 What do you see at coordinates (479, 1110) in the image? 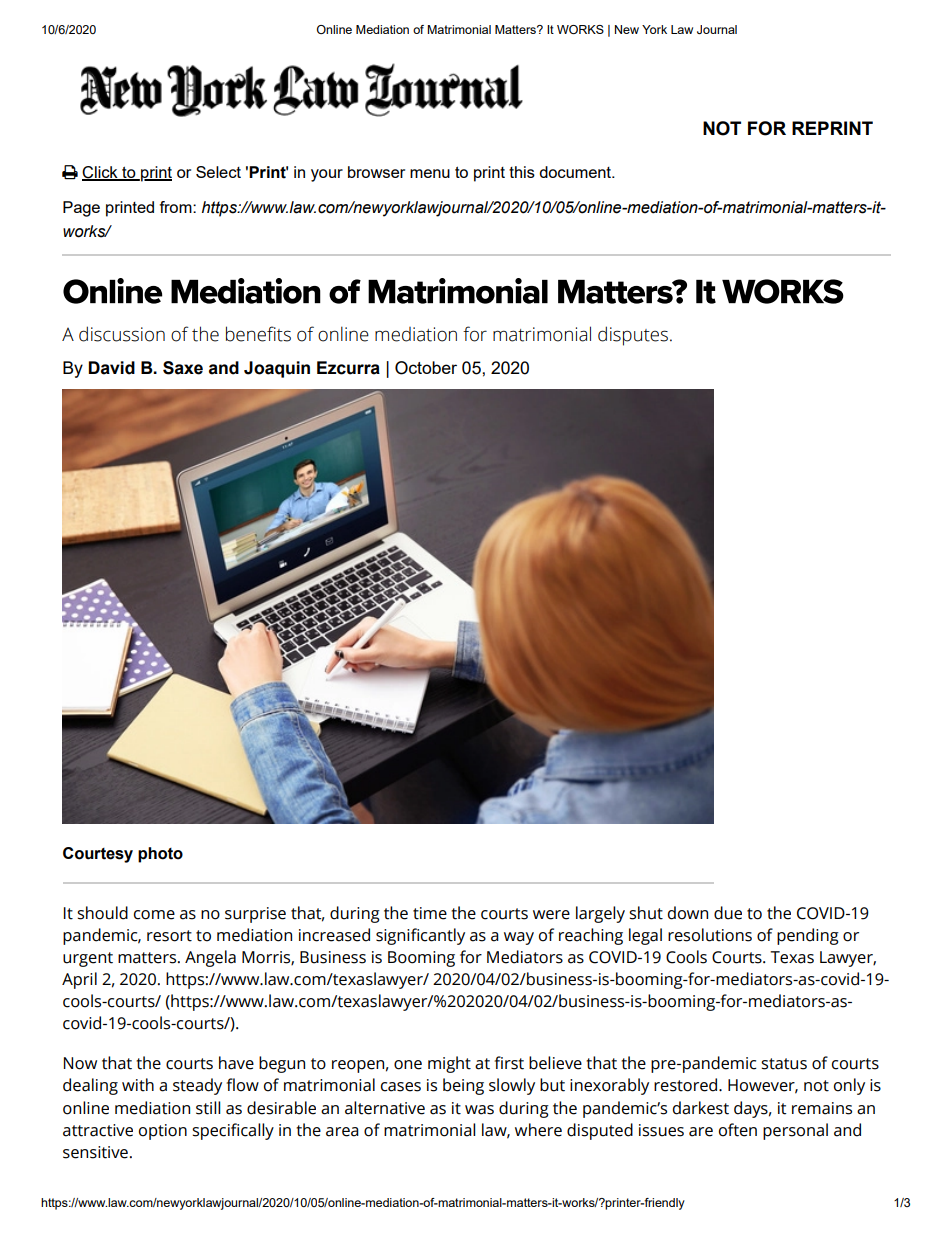
I see `was` at bounding box center [479, 1110].
